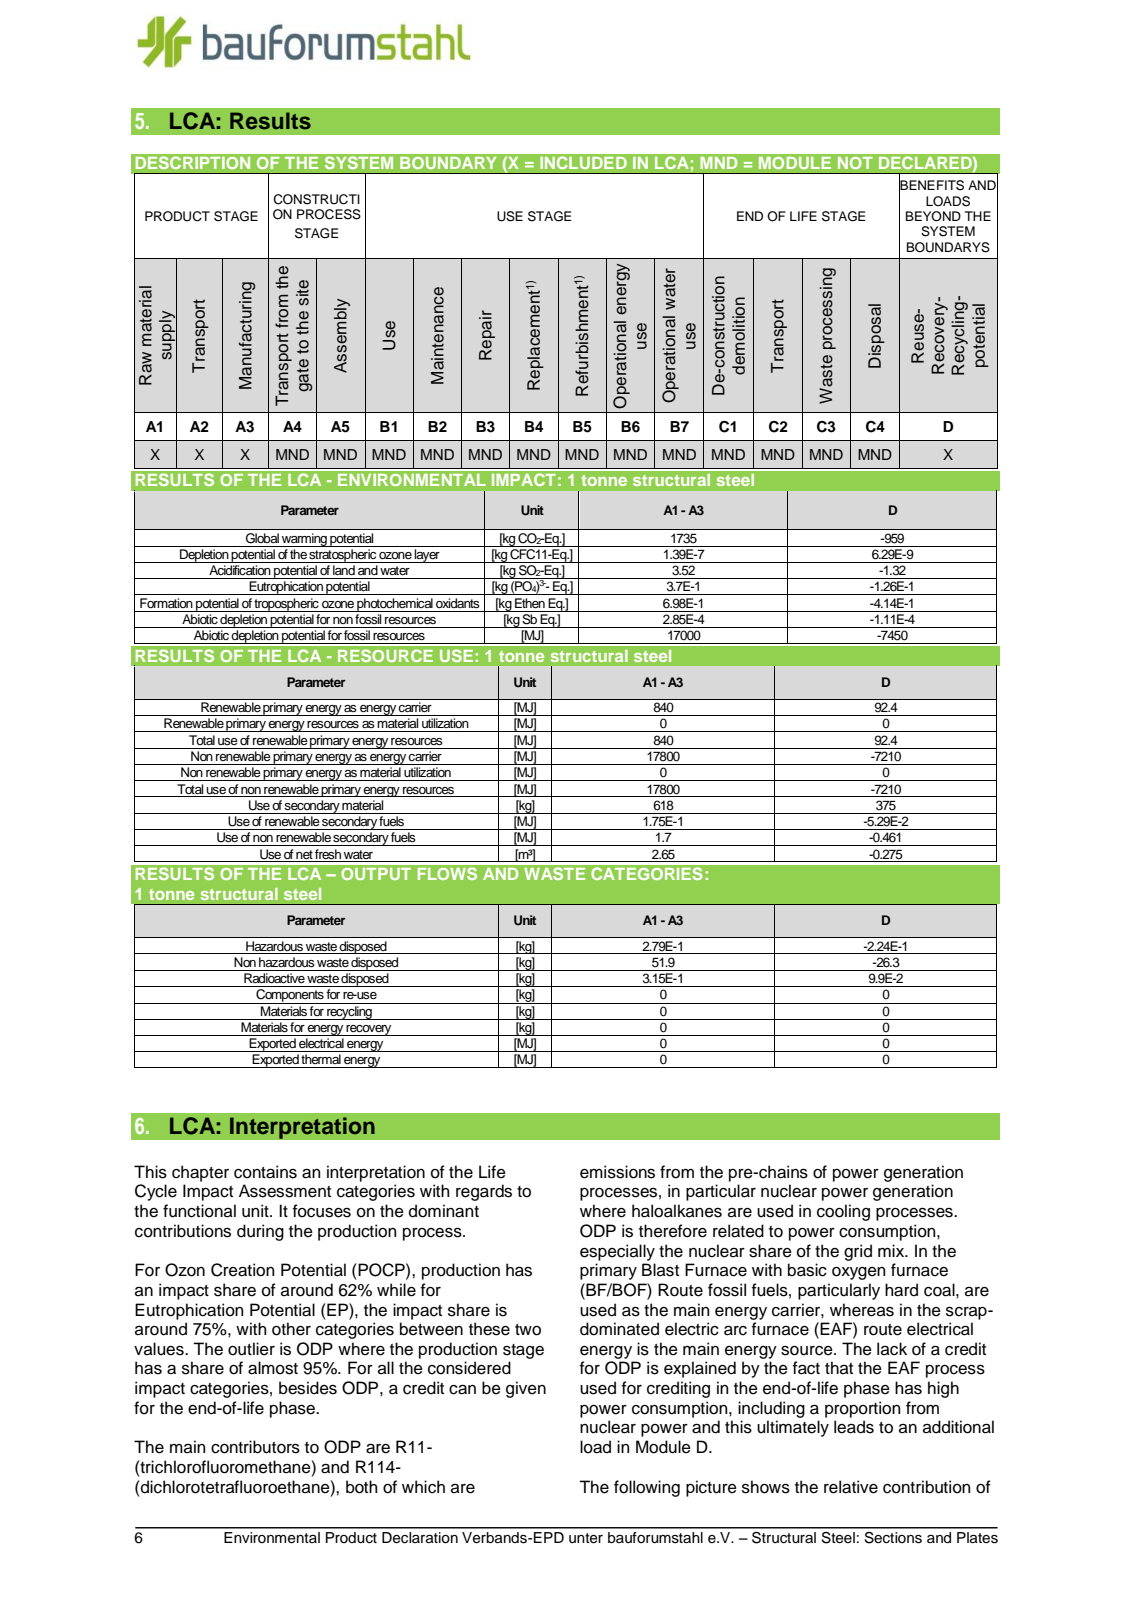  Describe the element at coordinates (931, 185) in the document. I see `BENEFITS` at that location.
